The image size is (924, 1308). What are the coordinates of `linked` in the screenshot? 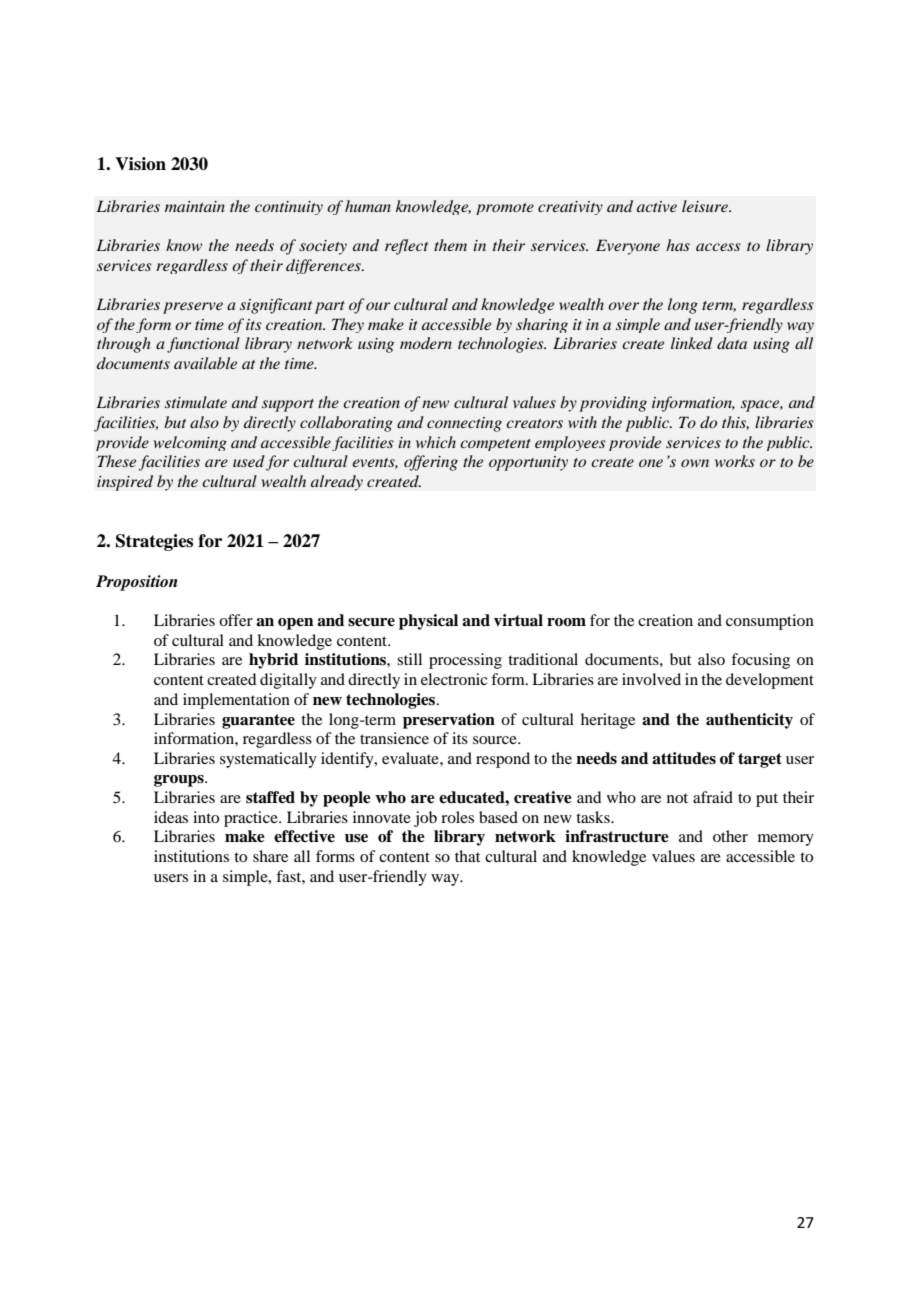 It's located at (692, 343).
